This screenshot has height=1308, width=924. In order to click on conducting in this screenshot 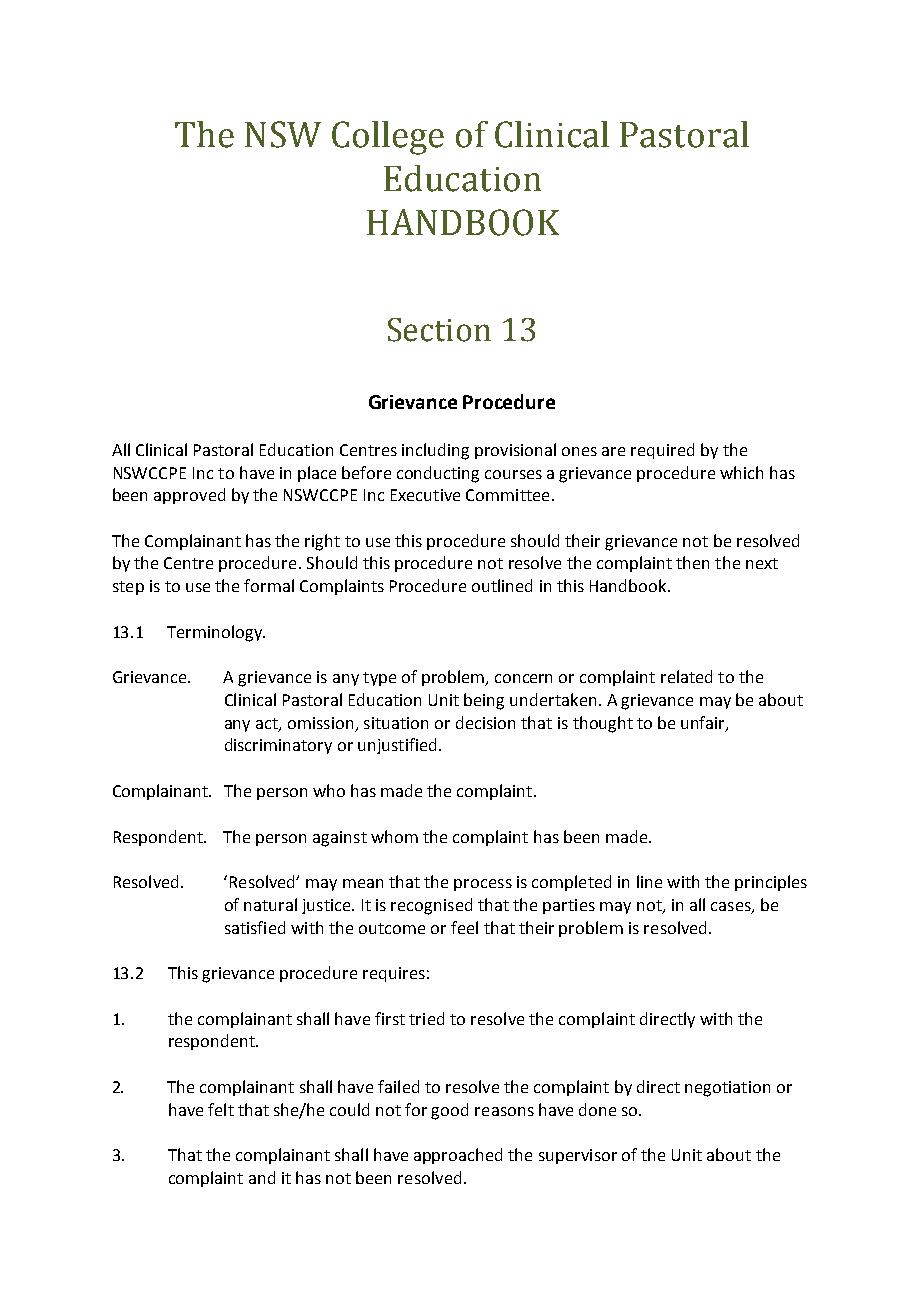, I will do `click(438, 474)`.
